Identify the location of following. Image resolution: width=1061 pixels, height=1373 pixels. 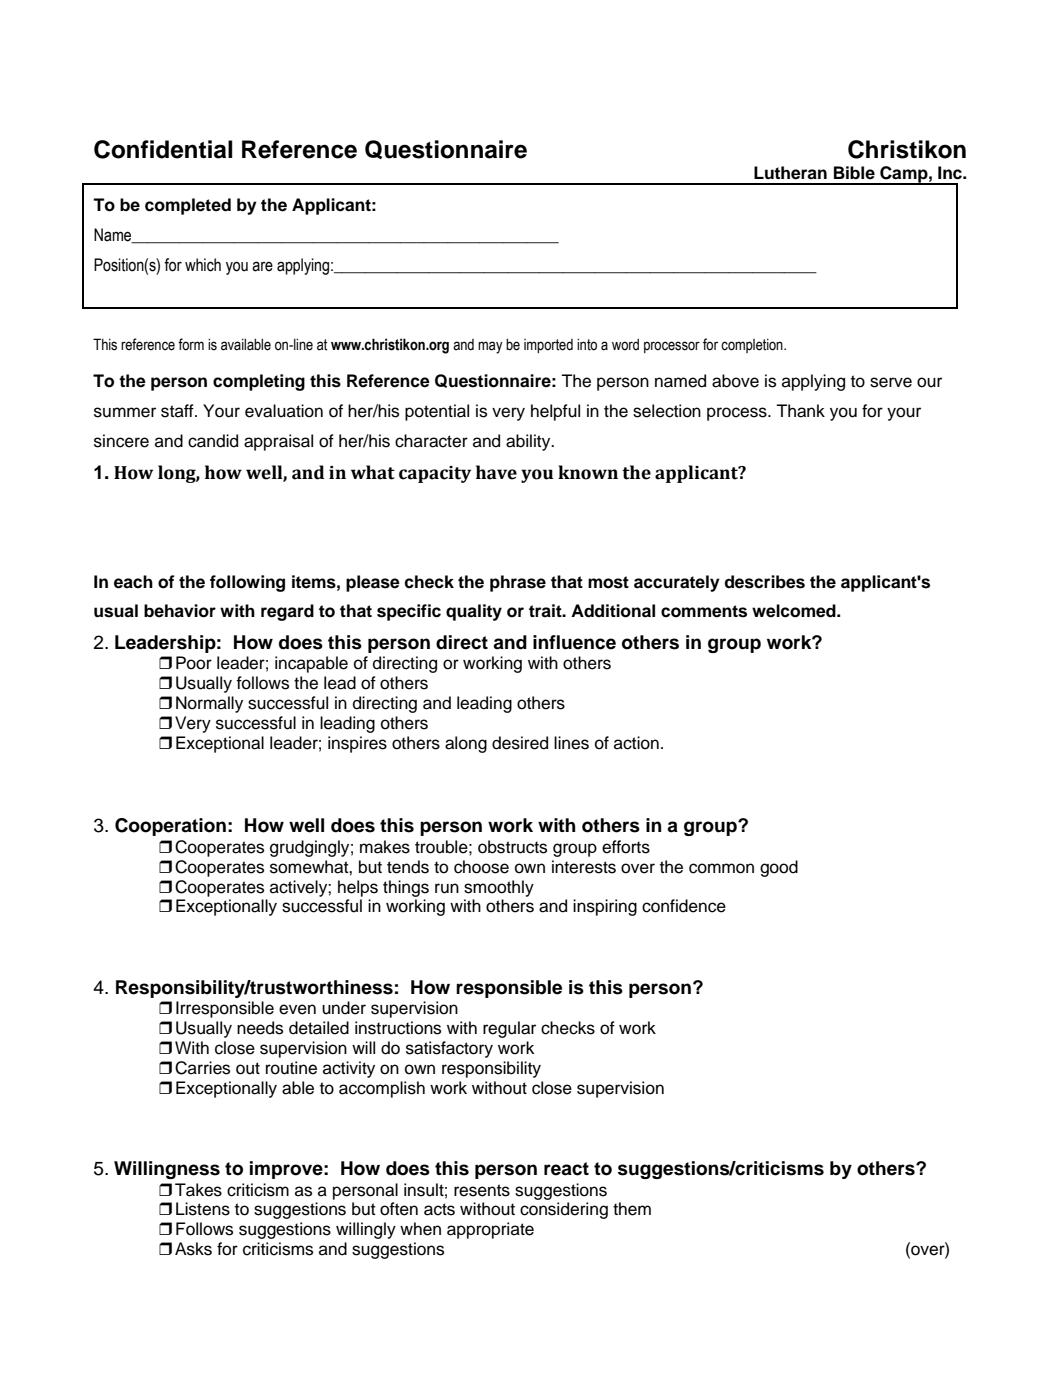
(247, 583).
